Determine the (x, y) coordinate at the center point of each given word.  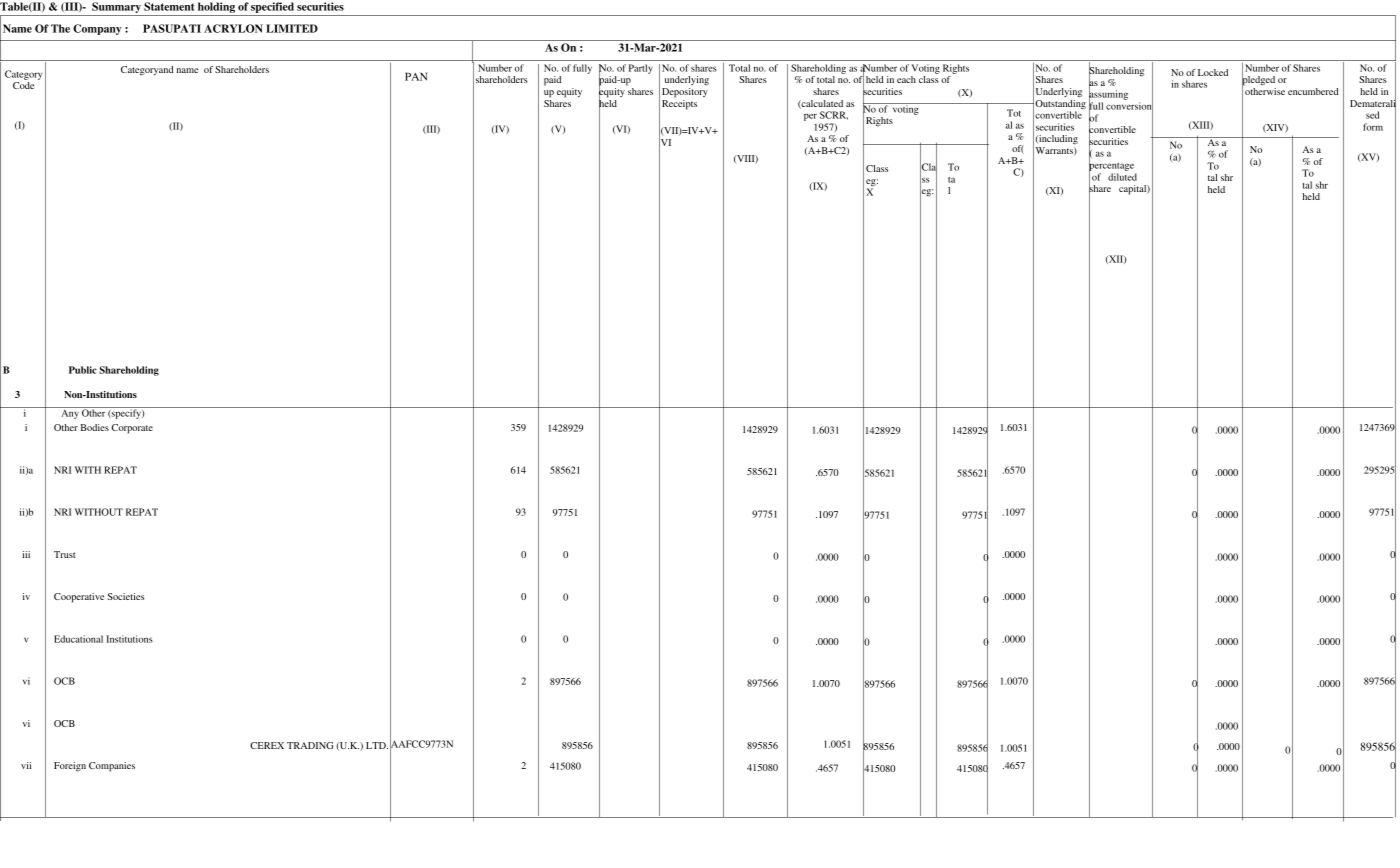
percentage (1111, 166)
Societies (125, 596)
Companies (112, 767)
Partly (641, 69)
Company (97, 29)
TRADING (310, 745)
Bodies (95, 427)
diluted (1122, 177)
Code (23, 85)
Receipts (679, 105)
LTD (377, 745)
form (1373, 127)
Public (83, 370)
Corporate (132, 429)
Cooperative (79, 598)
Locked (1213, 72)
